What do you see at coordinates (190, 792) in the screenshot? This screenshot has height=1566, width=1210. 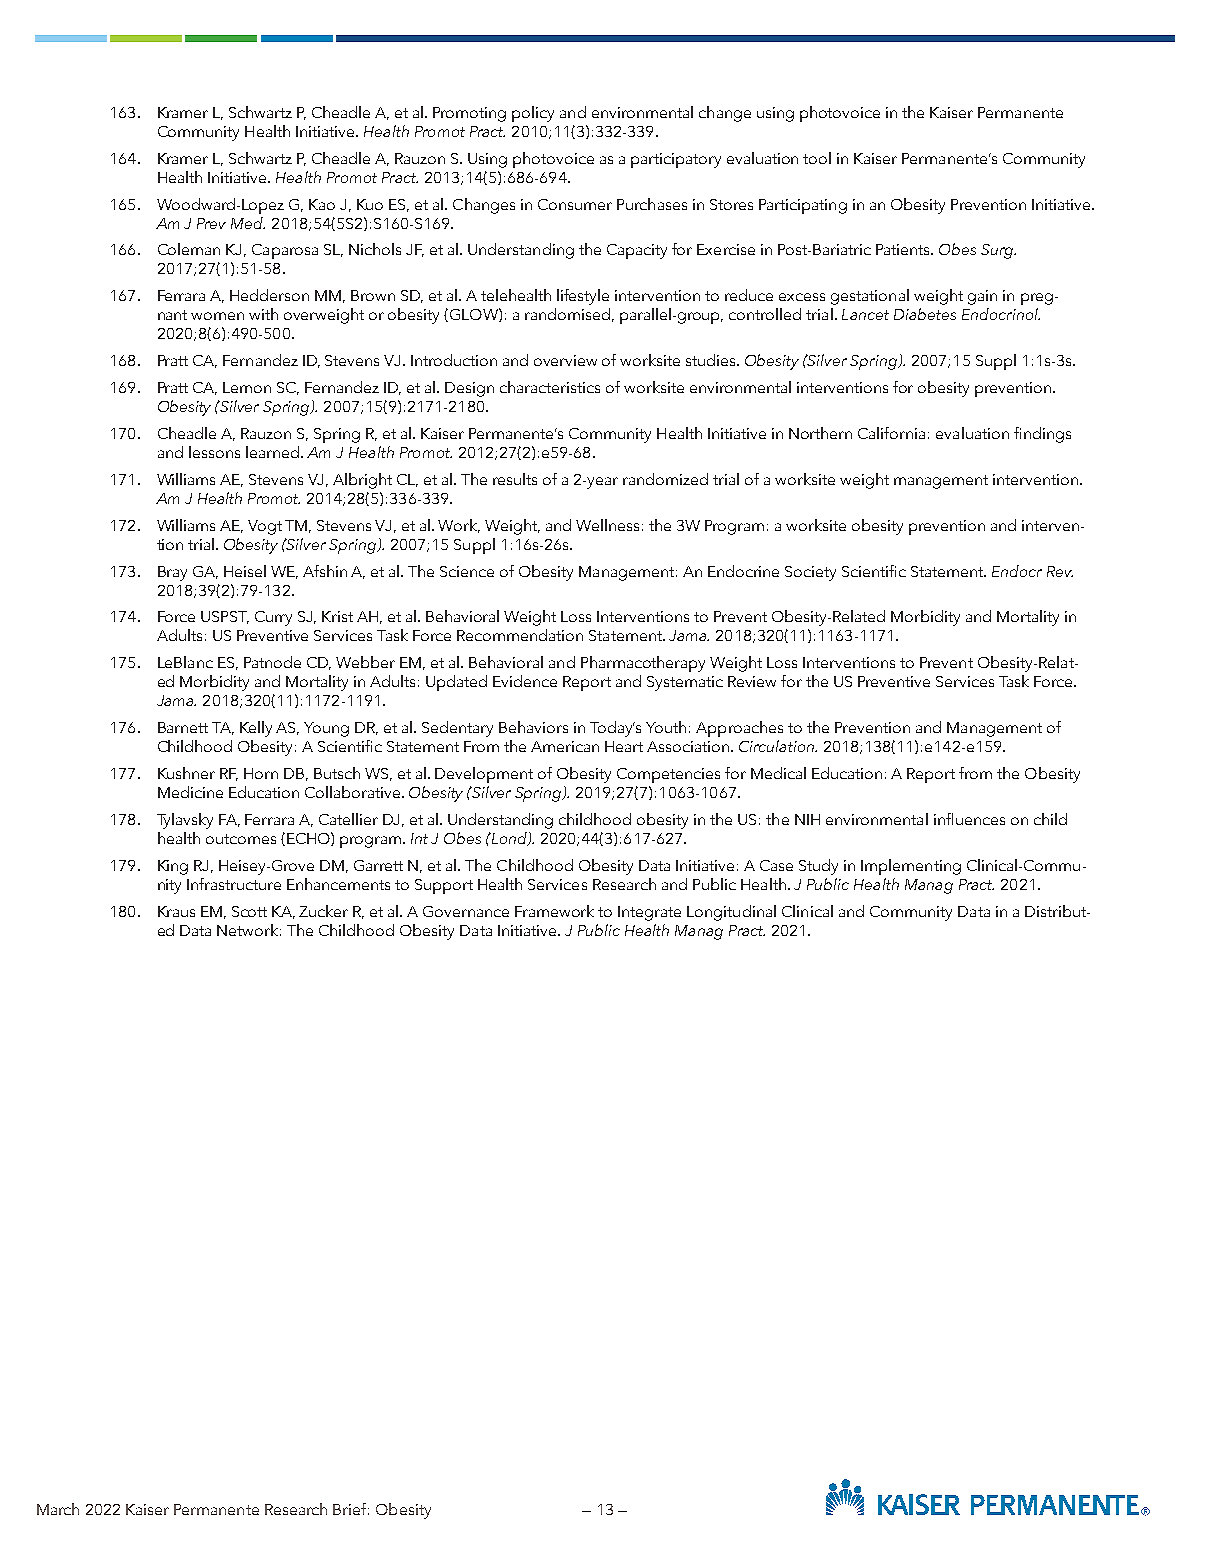 I see `Medicine` at bounding box center [190, 792].
